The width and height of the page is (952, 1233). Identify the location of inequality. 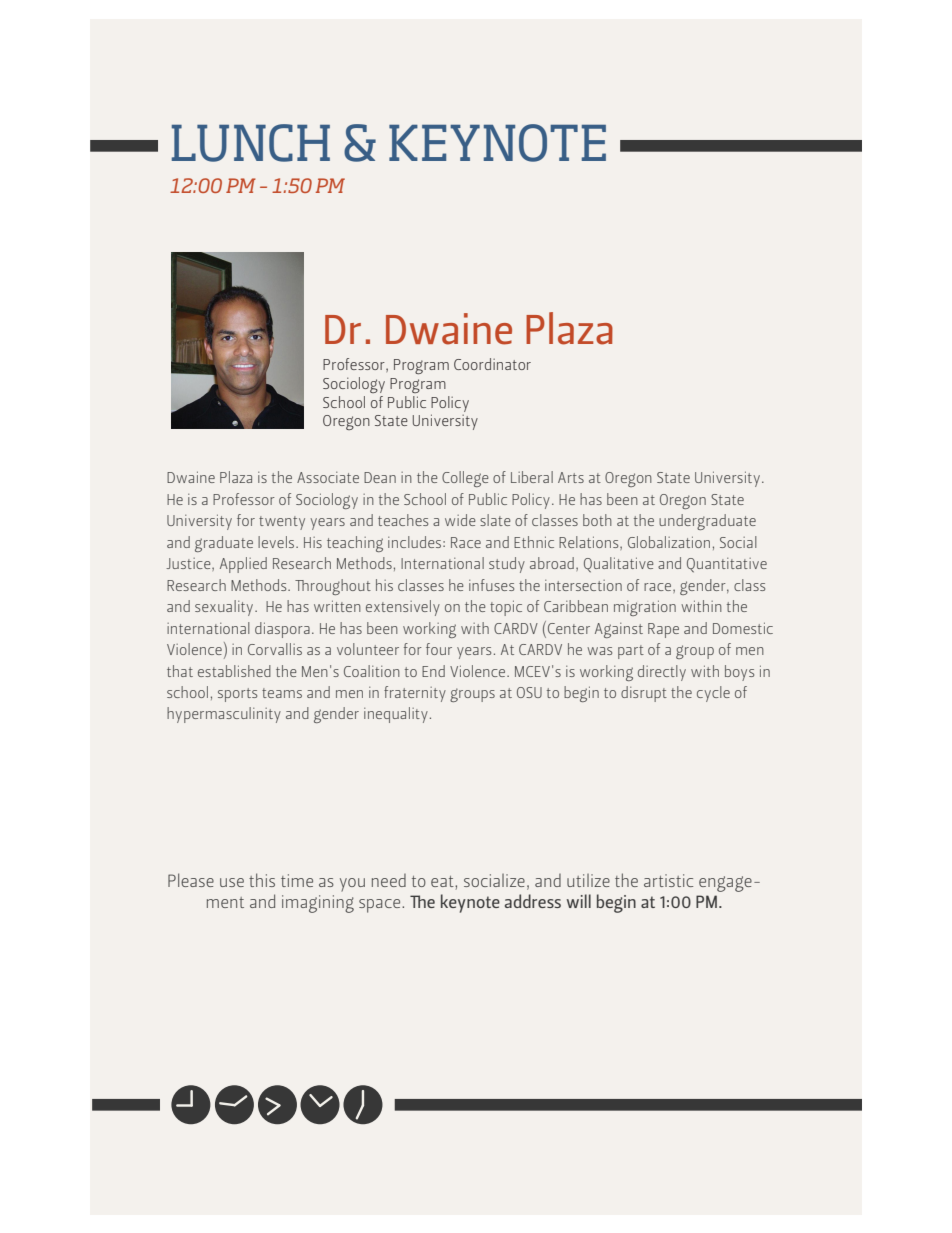
(396, 715).
